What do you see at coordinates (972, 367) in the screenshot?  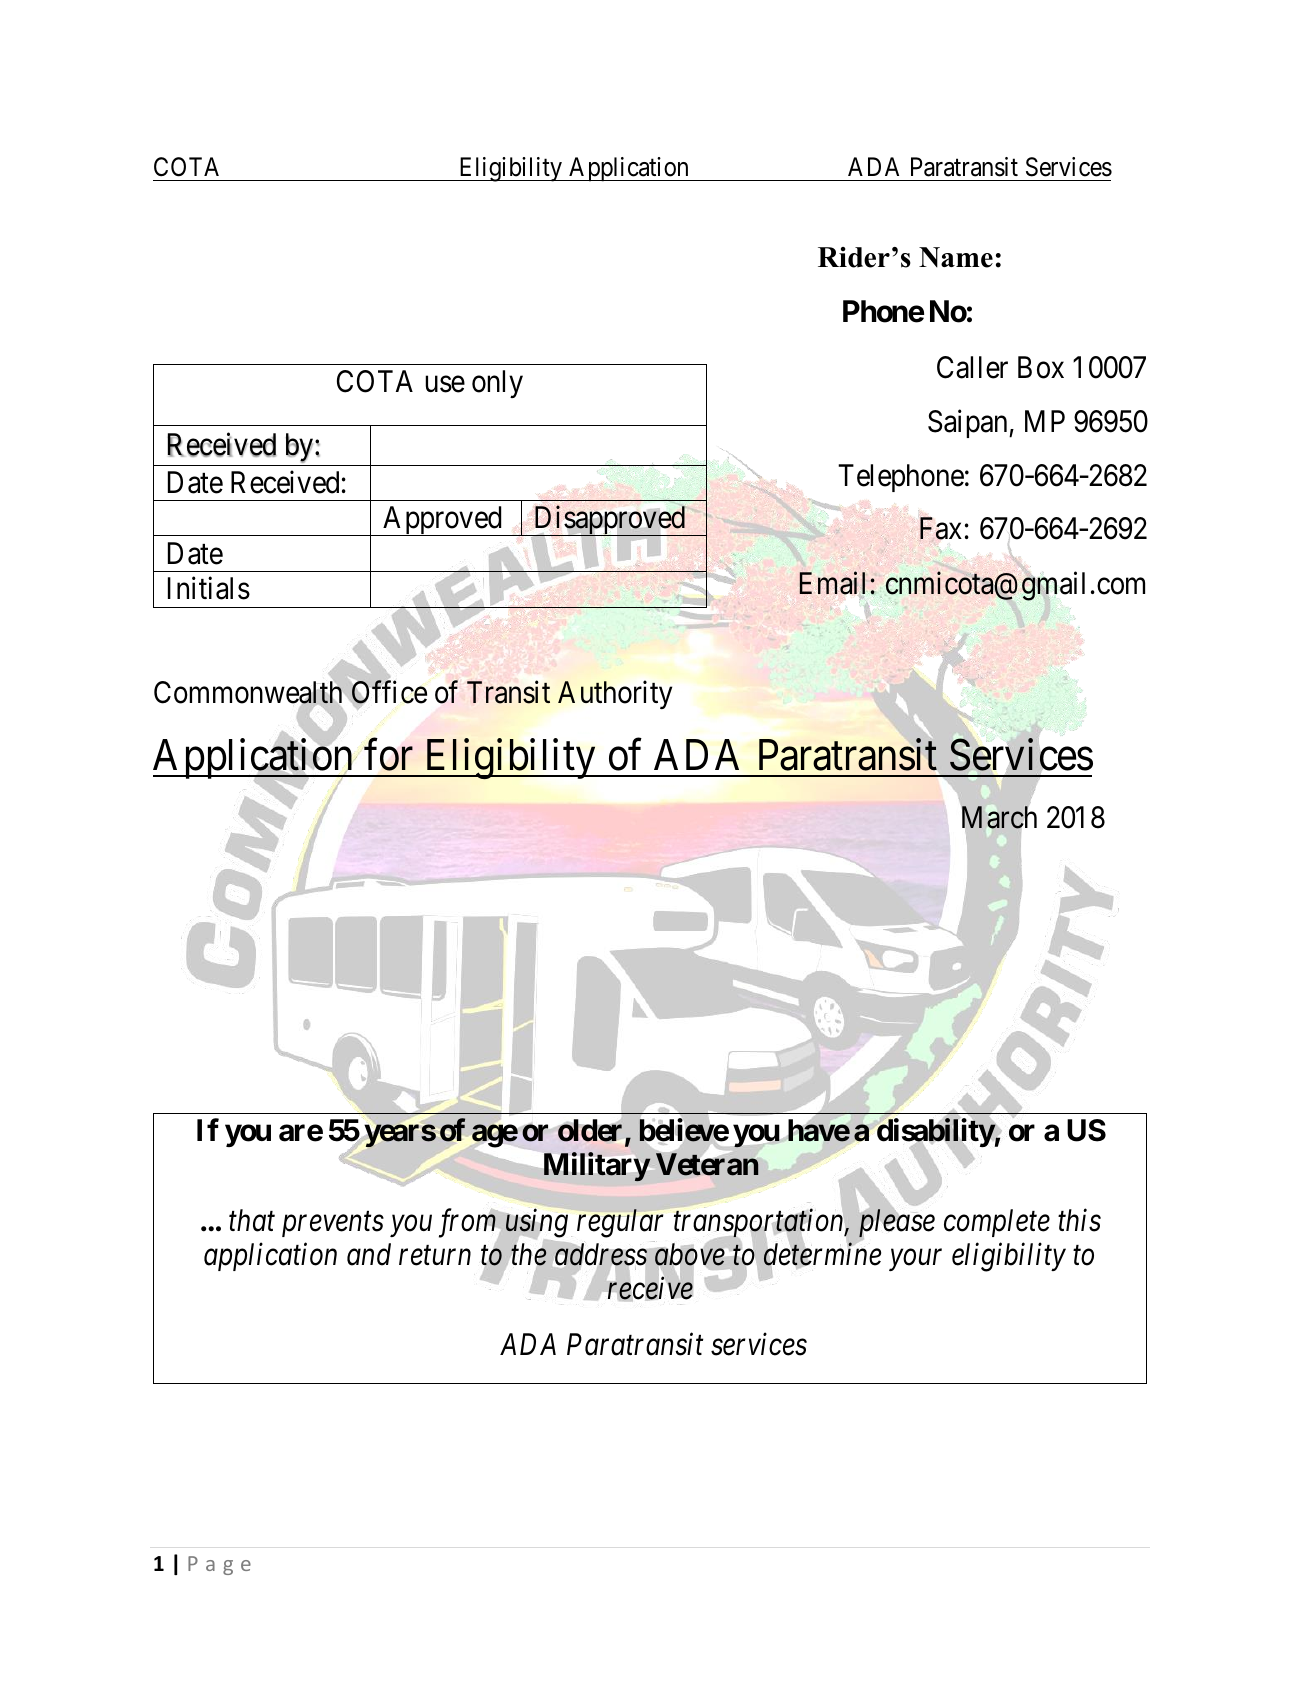 I see `Caller` at bounding box center [972, 367].
